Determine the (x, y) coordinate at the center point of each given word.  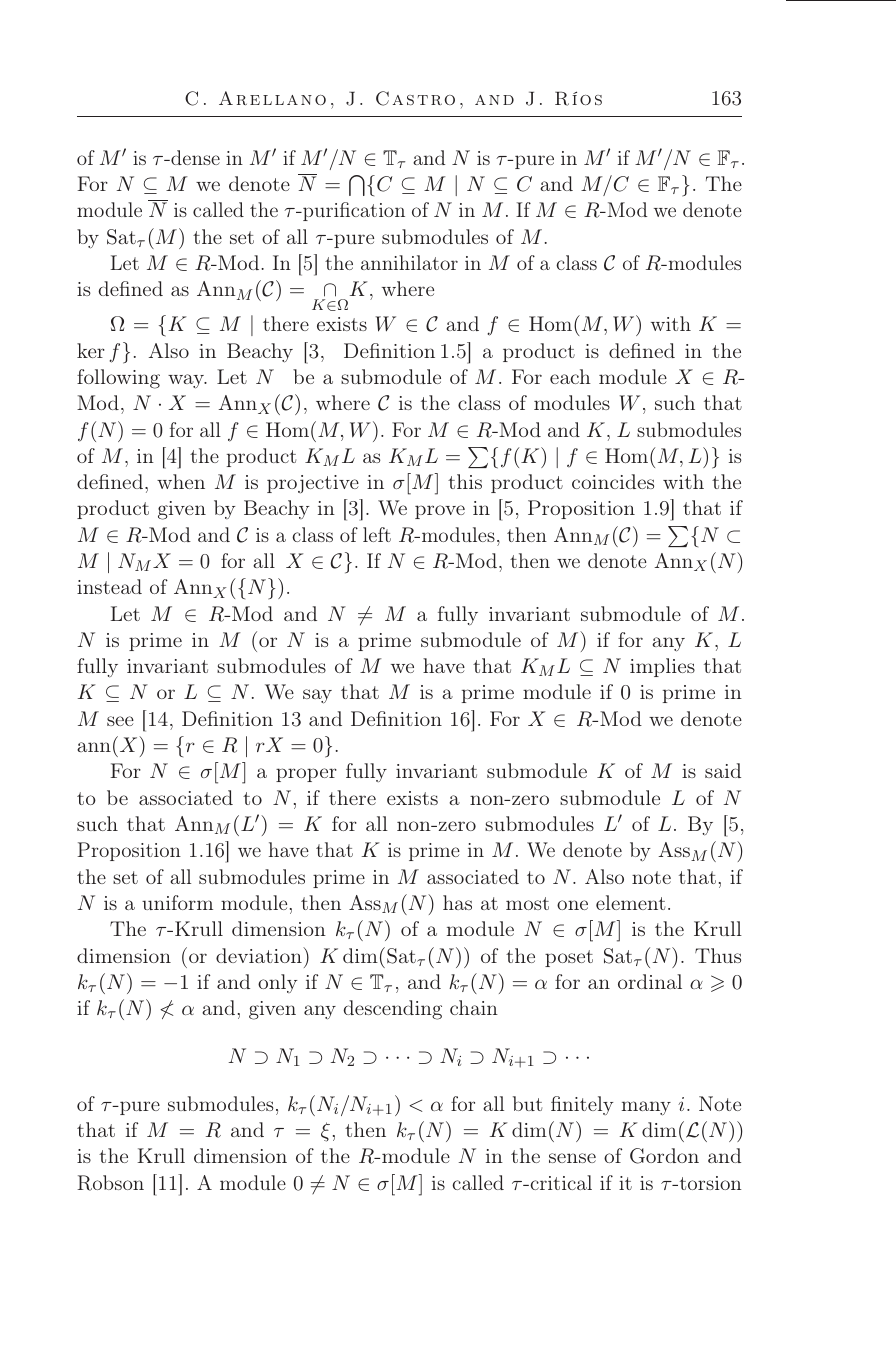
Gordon (664, 1156)
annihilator (409, 262)
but (527, 1103)
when (181, 481)
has (457, 902)
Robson (110, 1183)
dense (194, 157)
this (465, 481)
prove (440, 512)
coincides (613, 481)
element (630, 902)
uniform (177, 902)
